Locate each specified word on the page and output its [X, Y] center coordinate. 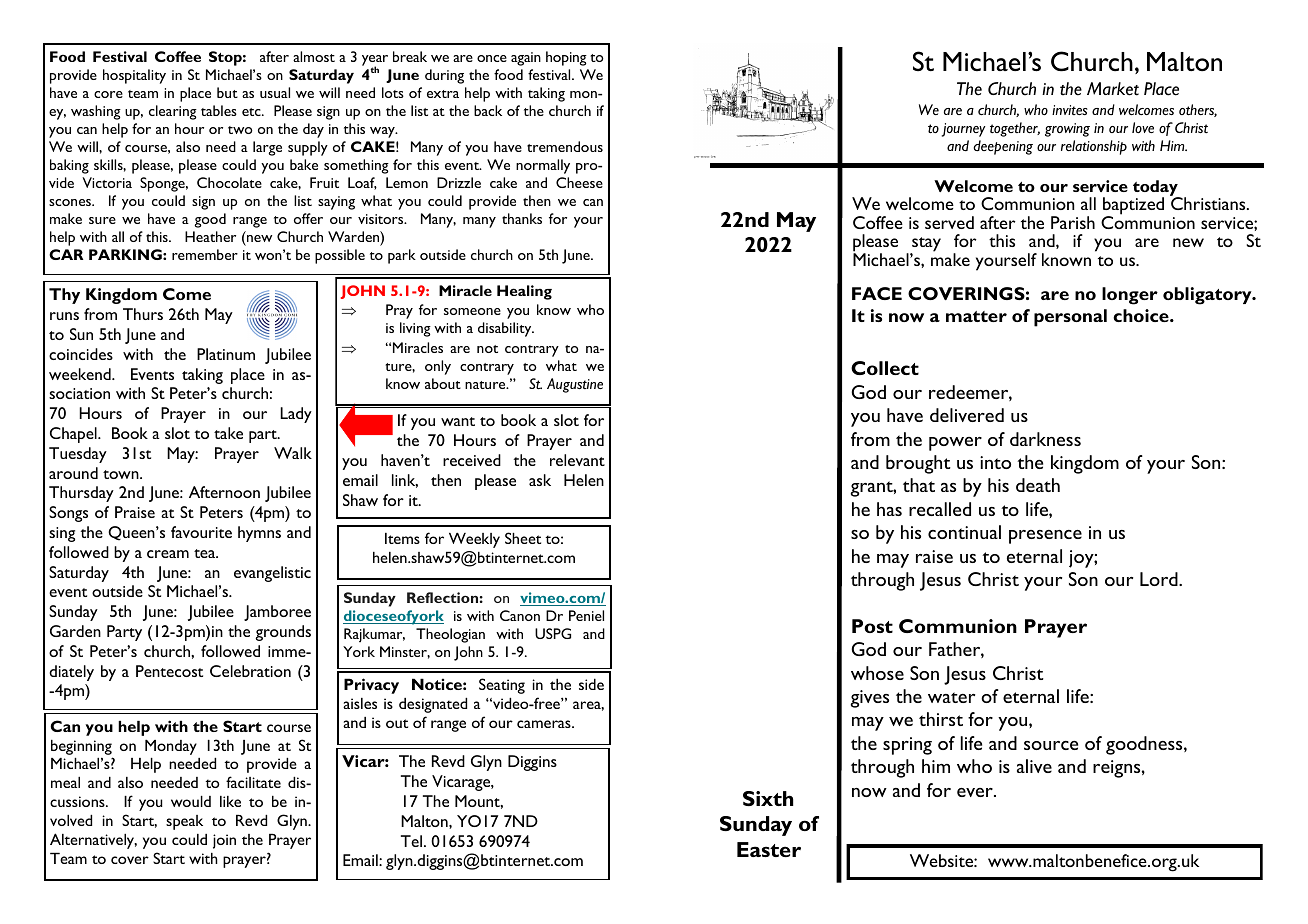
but [227, 92]
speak [184, 822]
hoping [566, 58]
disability [506, 329]
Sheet [523, 538]
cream [168, 554]
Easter [769, 849]
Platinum [226, 354]
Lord [1160, 579]
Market [1113, 89]
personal [1070, 318]
